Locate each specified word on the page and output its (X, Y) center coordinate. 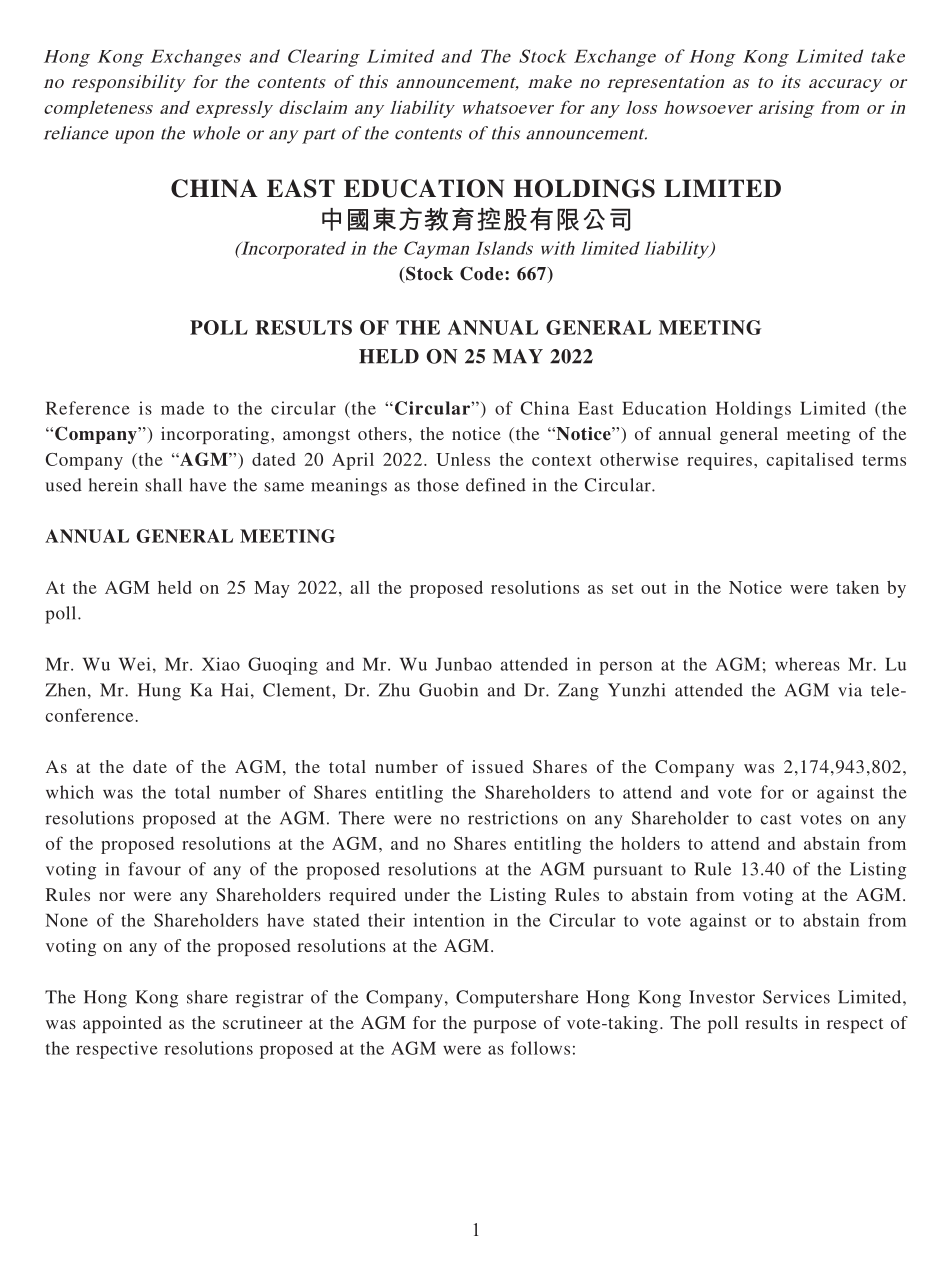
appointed (122, 1024)
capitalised (810, 461)
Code (483, 274)
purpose (504, 1026)
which (70, 792)
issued (497, 766)
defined (496, 485)
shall (163, 485)
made (182, 408)
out (654, 588)
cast (776, 819)
